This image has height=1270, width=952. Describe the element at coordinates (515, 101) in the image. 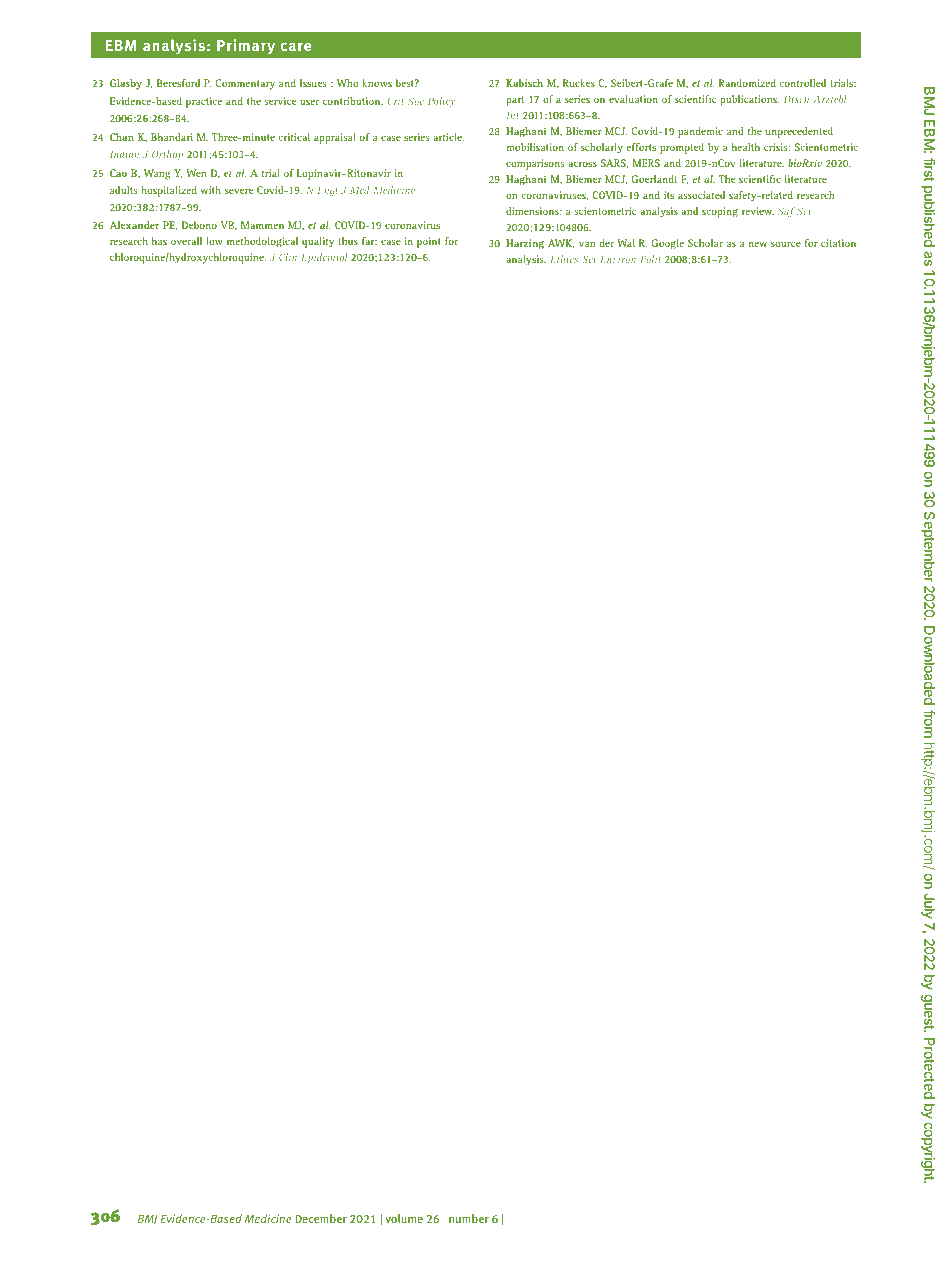

I see `part` at that location.
